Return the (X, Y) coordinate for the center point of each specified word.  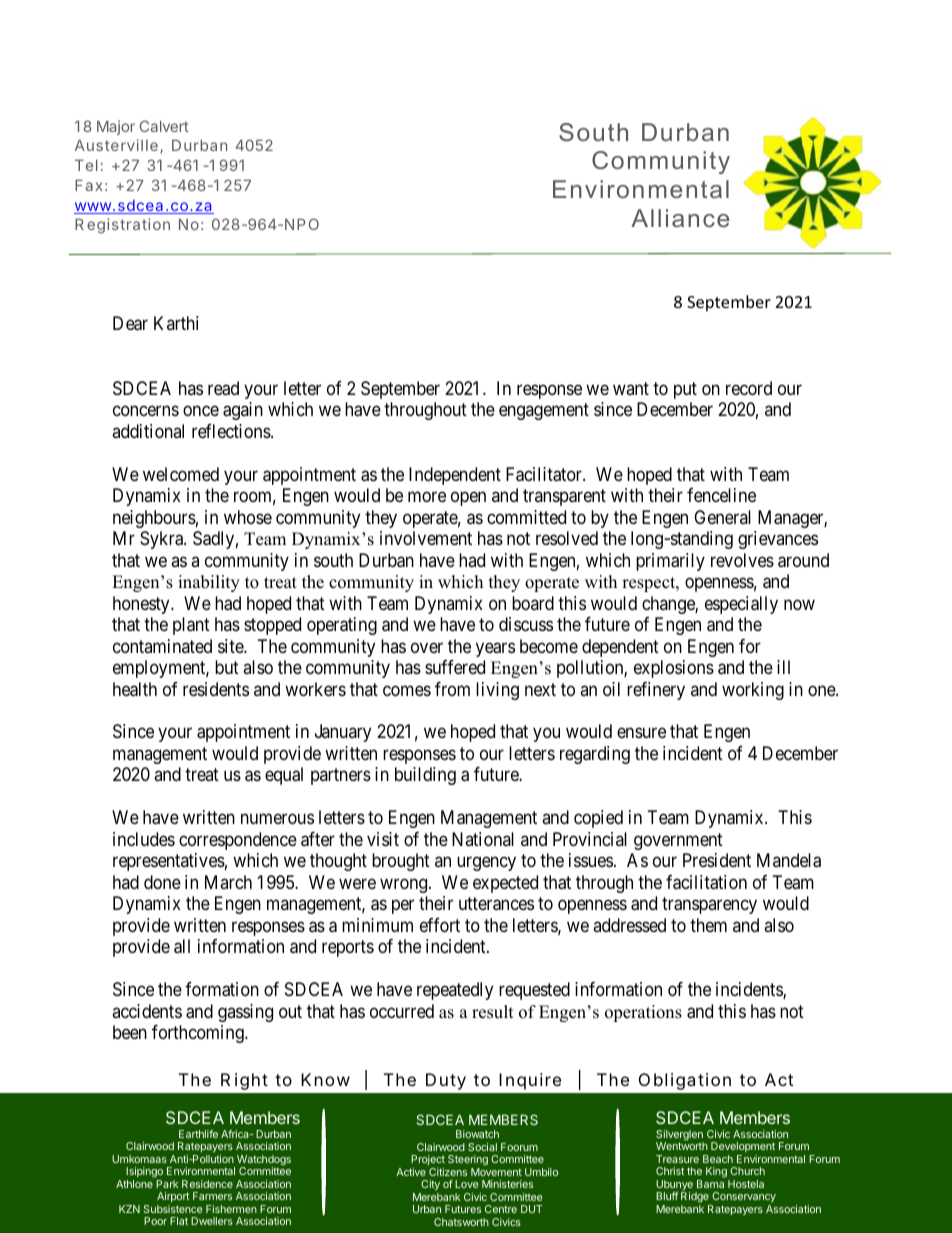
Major (116, 127)
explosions (674, 669)
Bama (710, 1184)
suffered (455, 667)
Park (167, 1184)
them (708, 925)
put (685, 390)
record (749, 388)
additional (148, 431)
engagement (544, 411)
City (429, 1187)
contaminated (162, 646)
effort (440, 925)
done (162, 882)
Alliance (680, 218)
